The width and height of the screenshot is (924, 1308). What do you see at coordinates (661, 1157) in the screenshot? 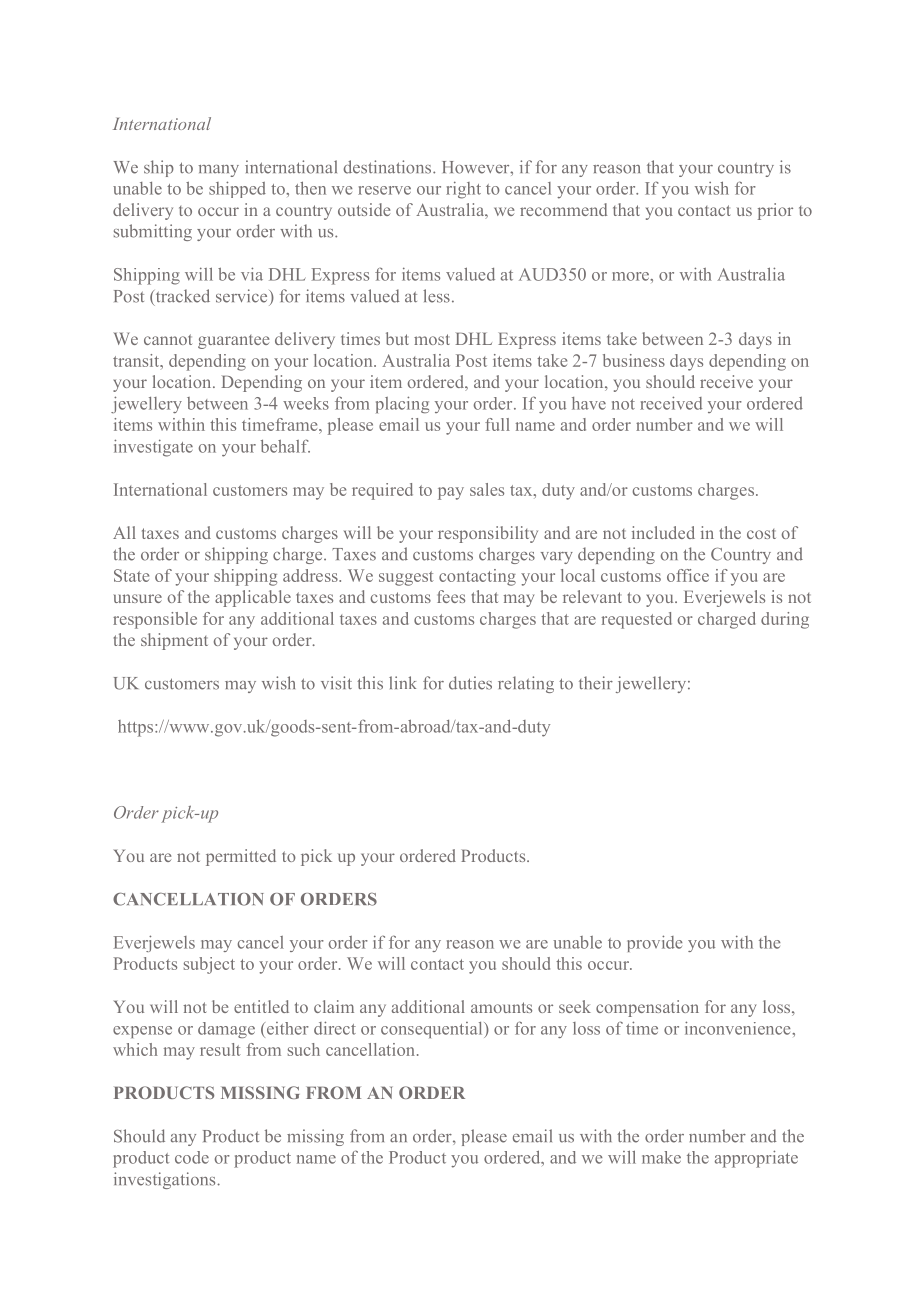
I see `make` at bounding box center [661, 1157].
